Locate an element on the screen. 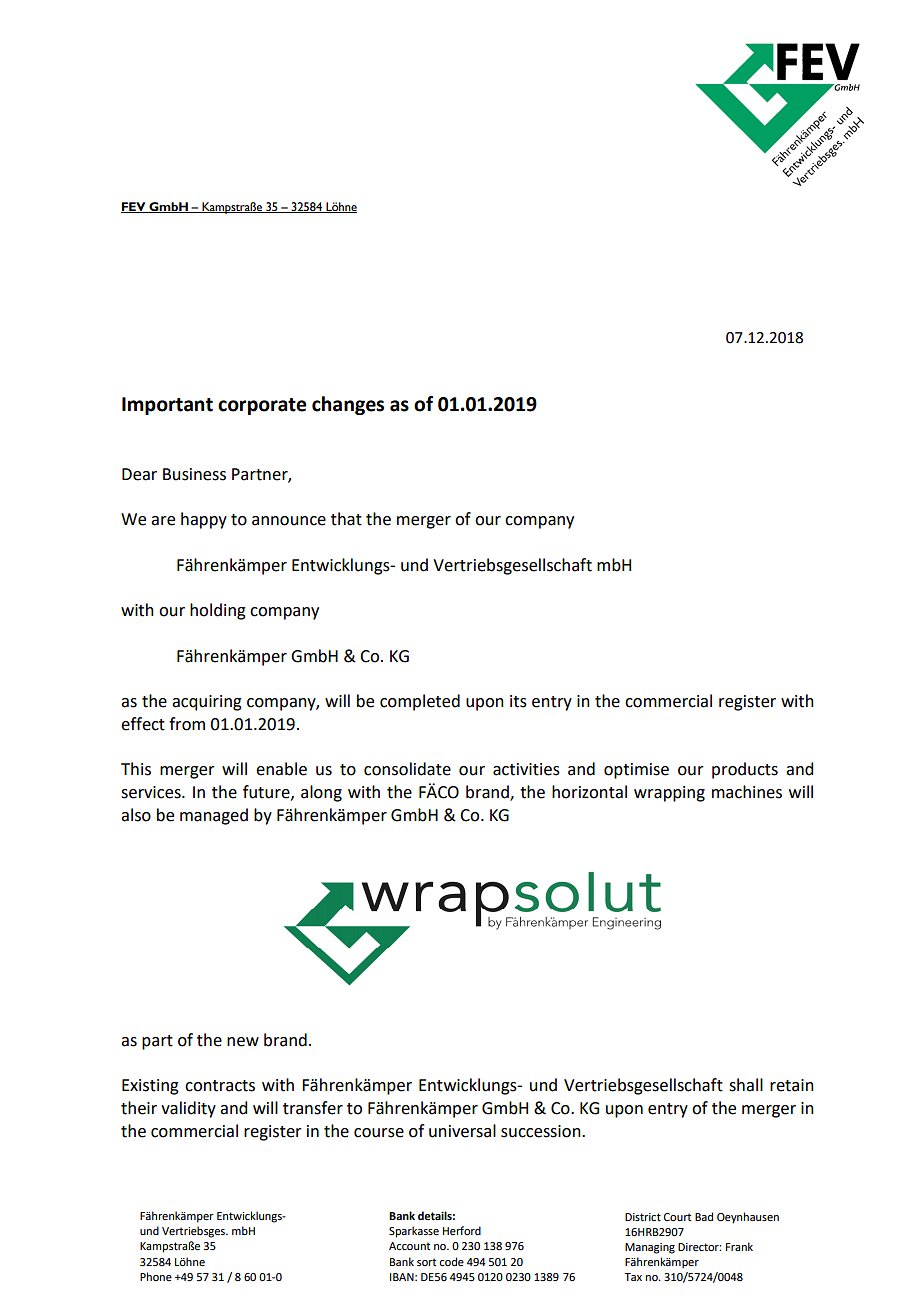 The width and height of the screenshot is (924, 1308). FEV is located at coordinates (134, 207).
